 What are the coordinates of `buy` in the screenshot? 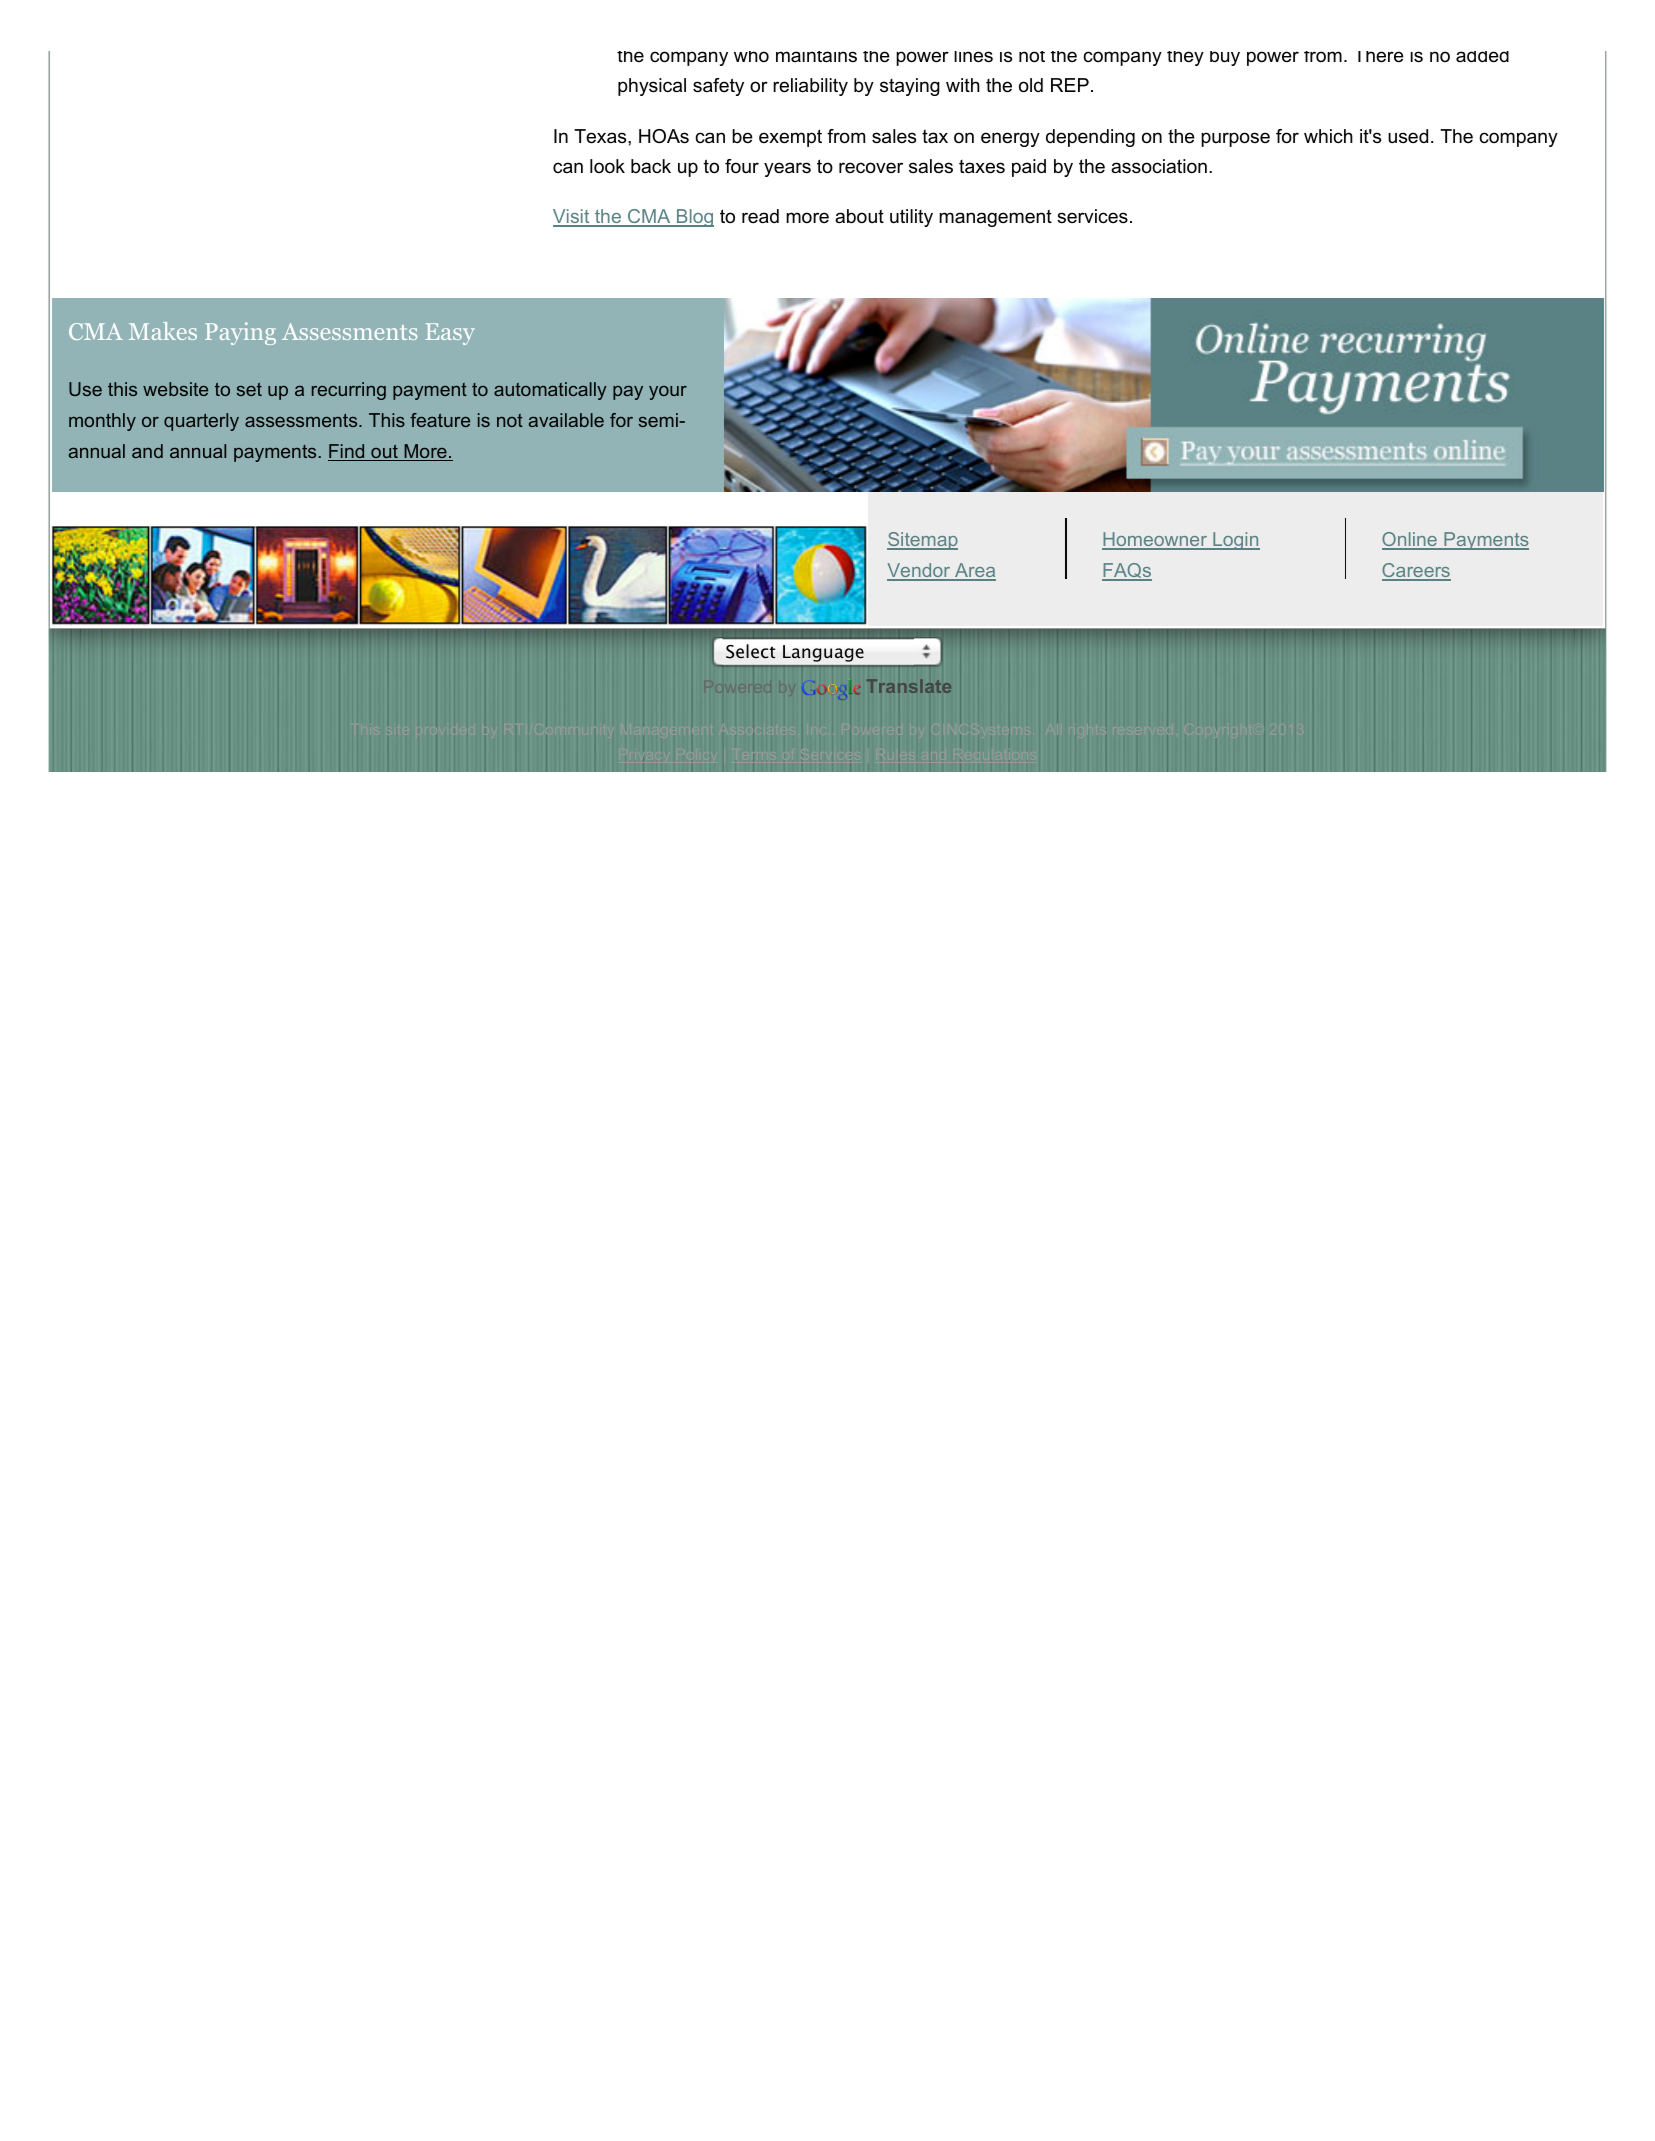 It's located at (1225, 58).
